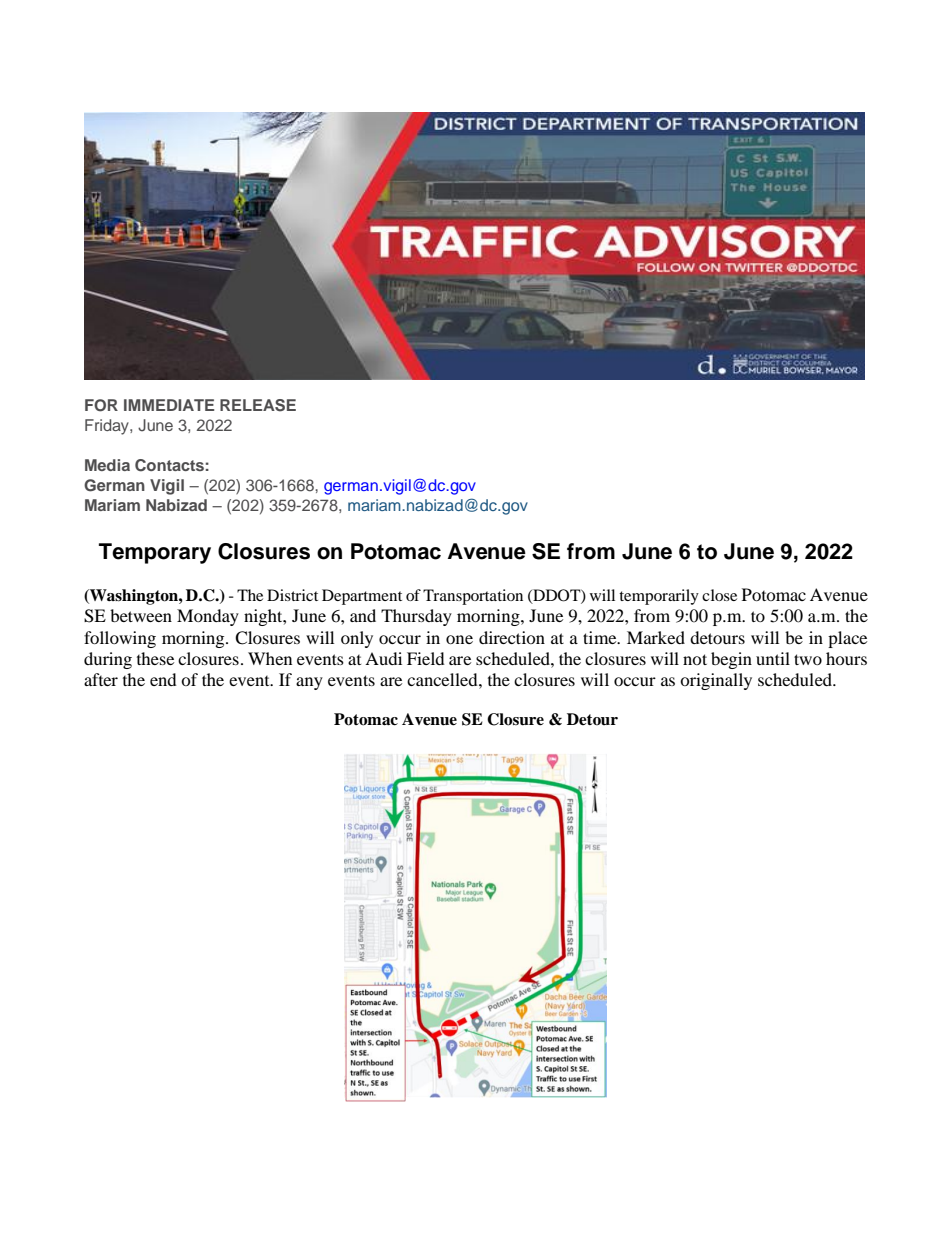 The height and width of the image is (1233, 952). I want to click on end, so click(163, 679).
